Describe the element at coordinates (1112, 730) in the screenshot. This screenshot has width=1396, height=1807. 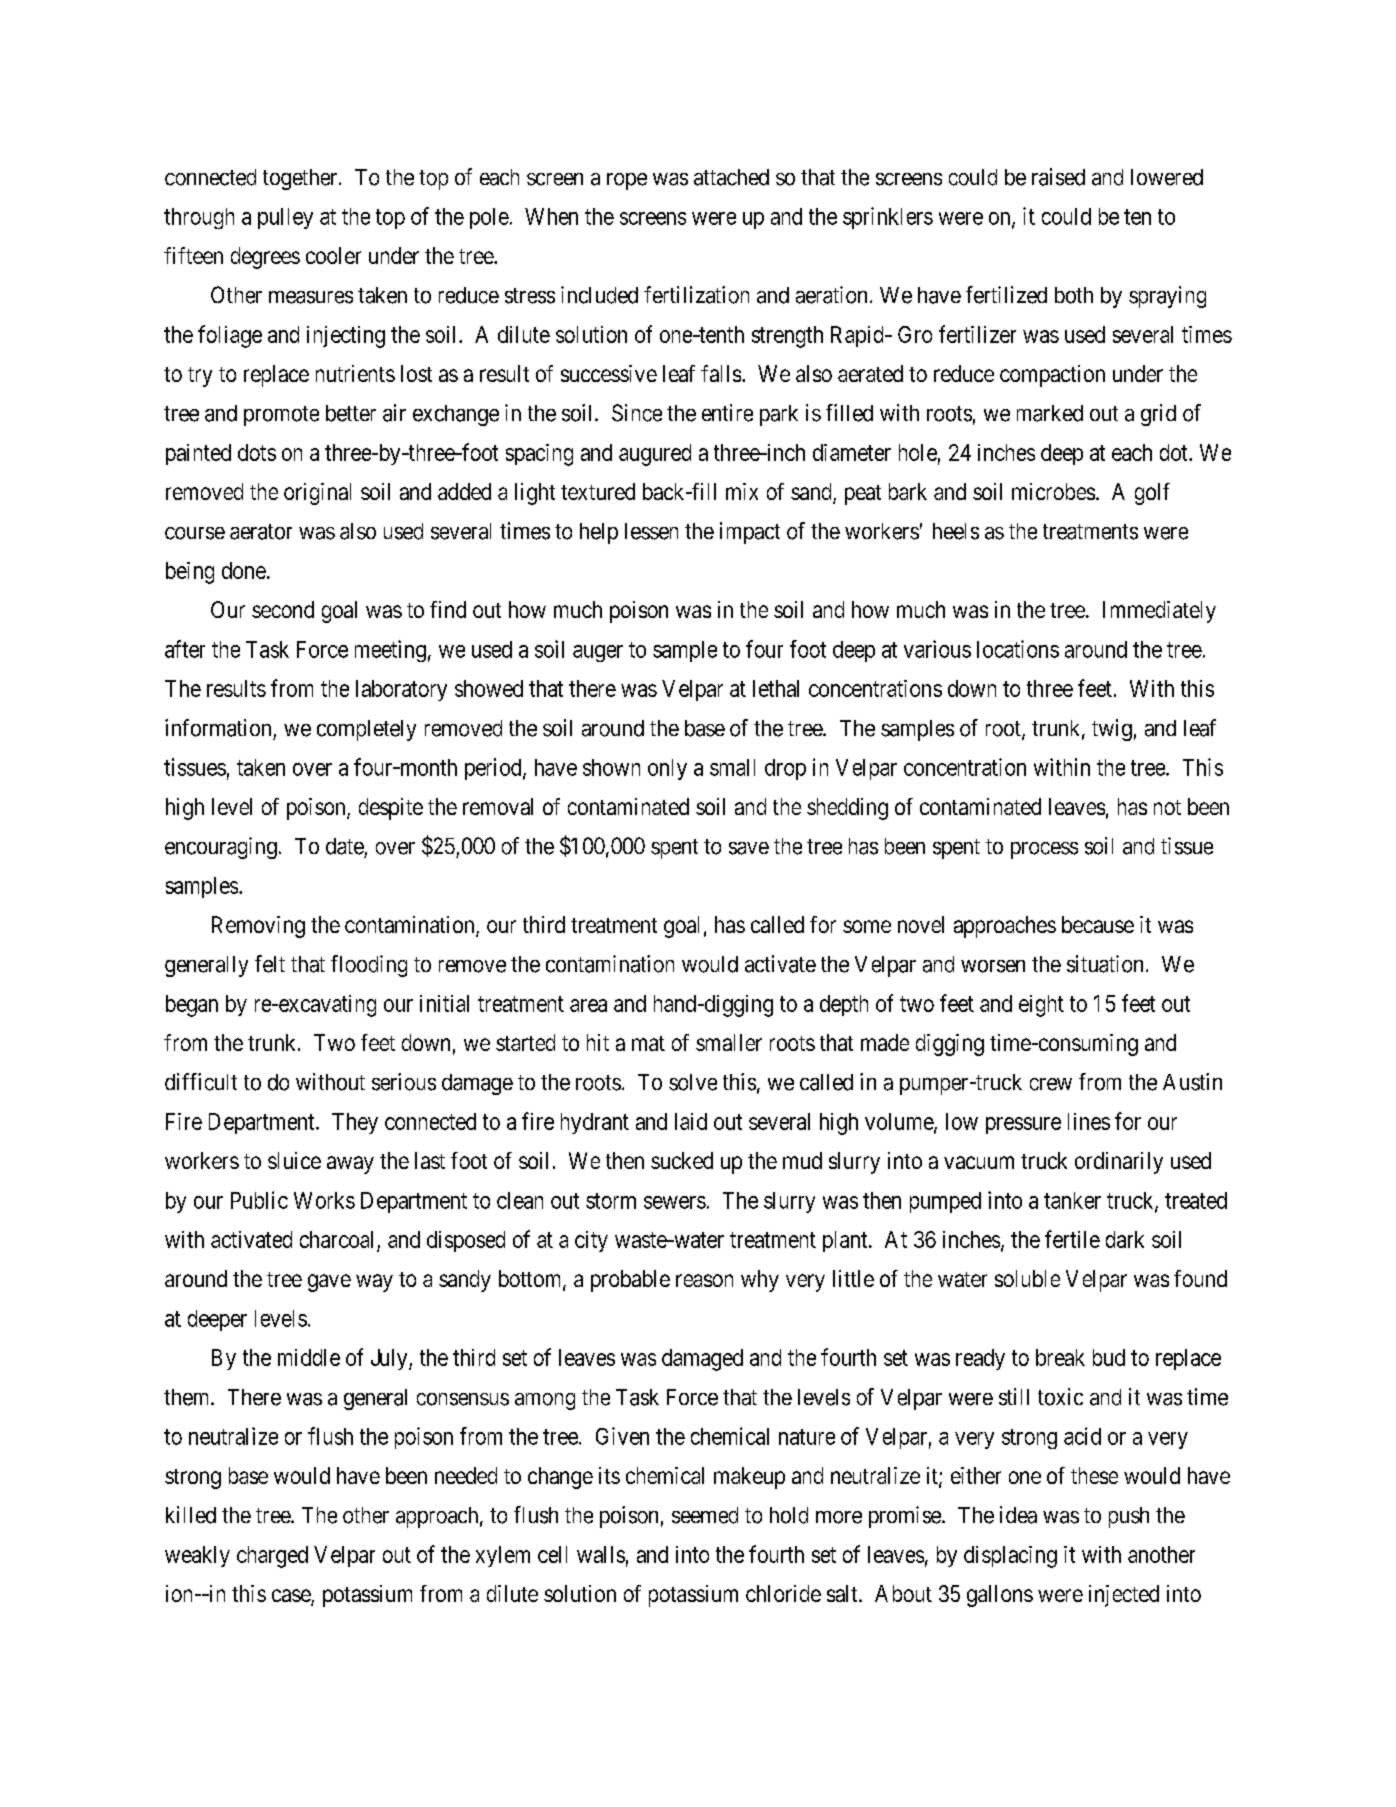
I see `twig` at that location.
